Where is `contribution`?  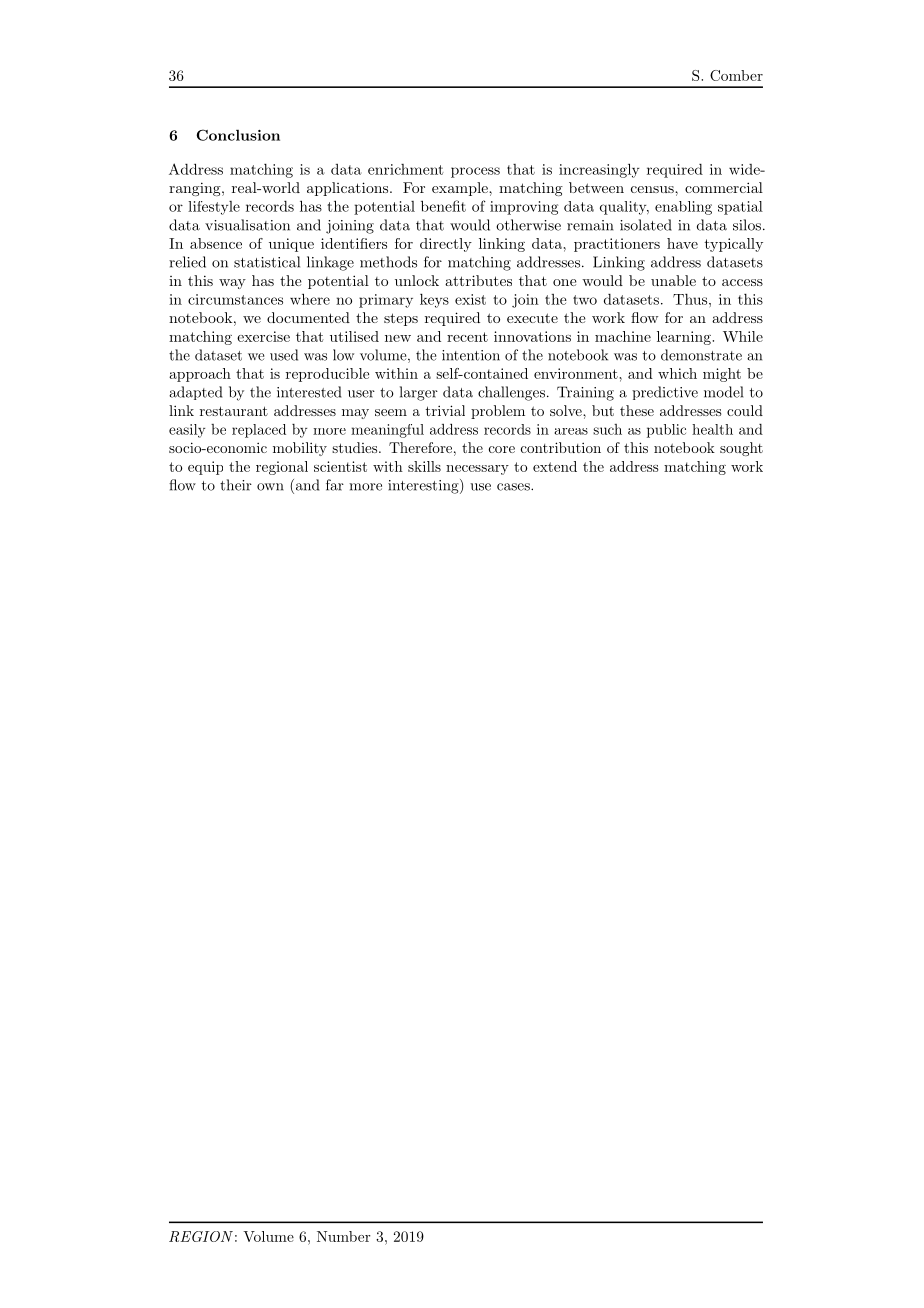
contribution is located at coordinates (561, 447).
